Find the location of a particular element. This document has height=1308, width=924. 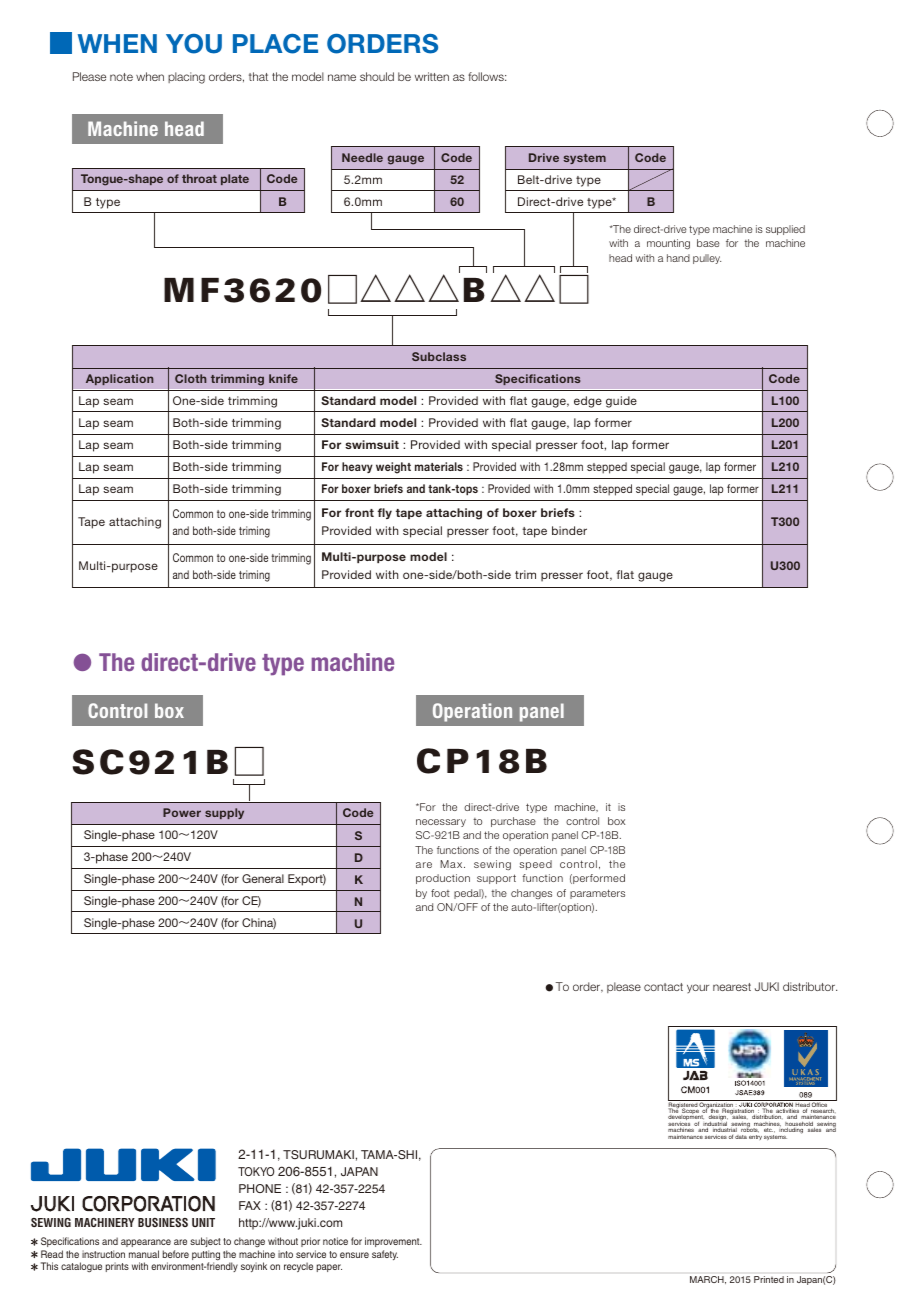

supplied is located at coordinates (785, 230).
